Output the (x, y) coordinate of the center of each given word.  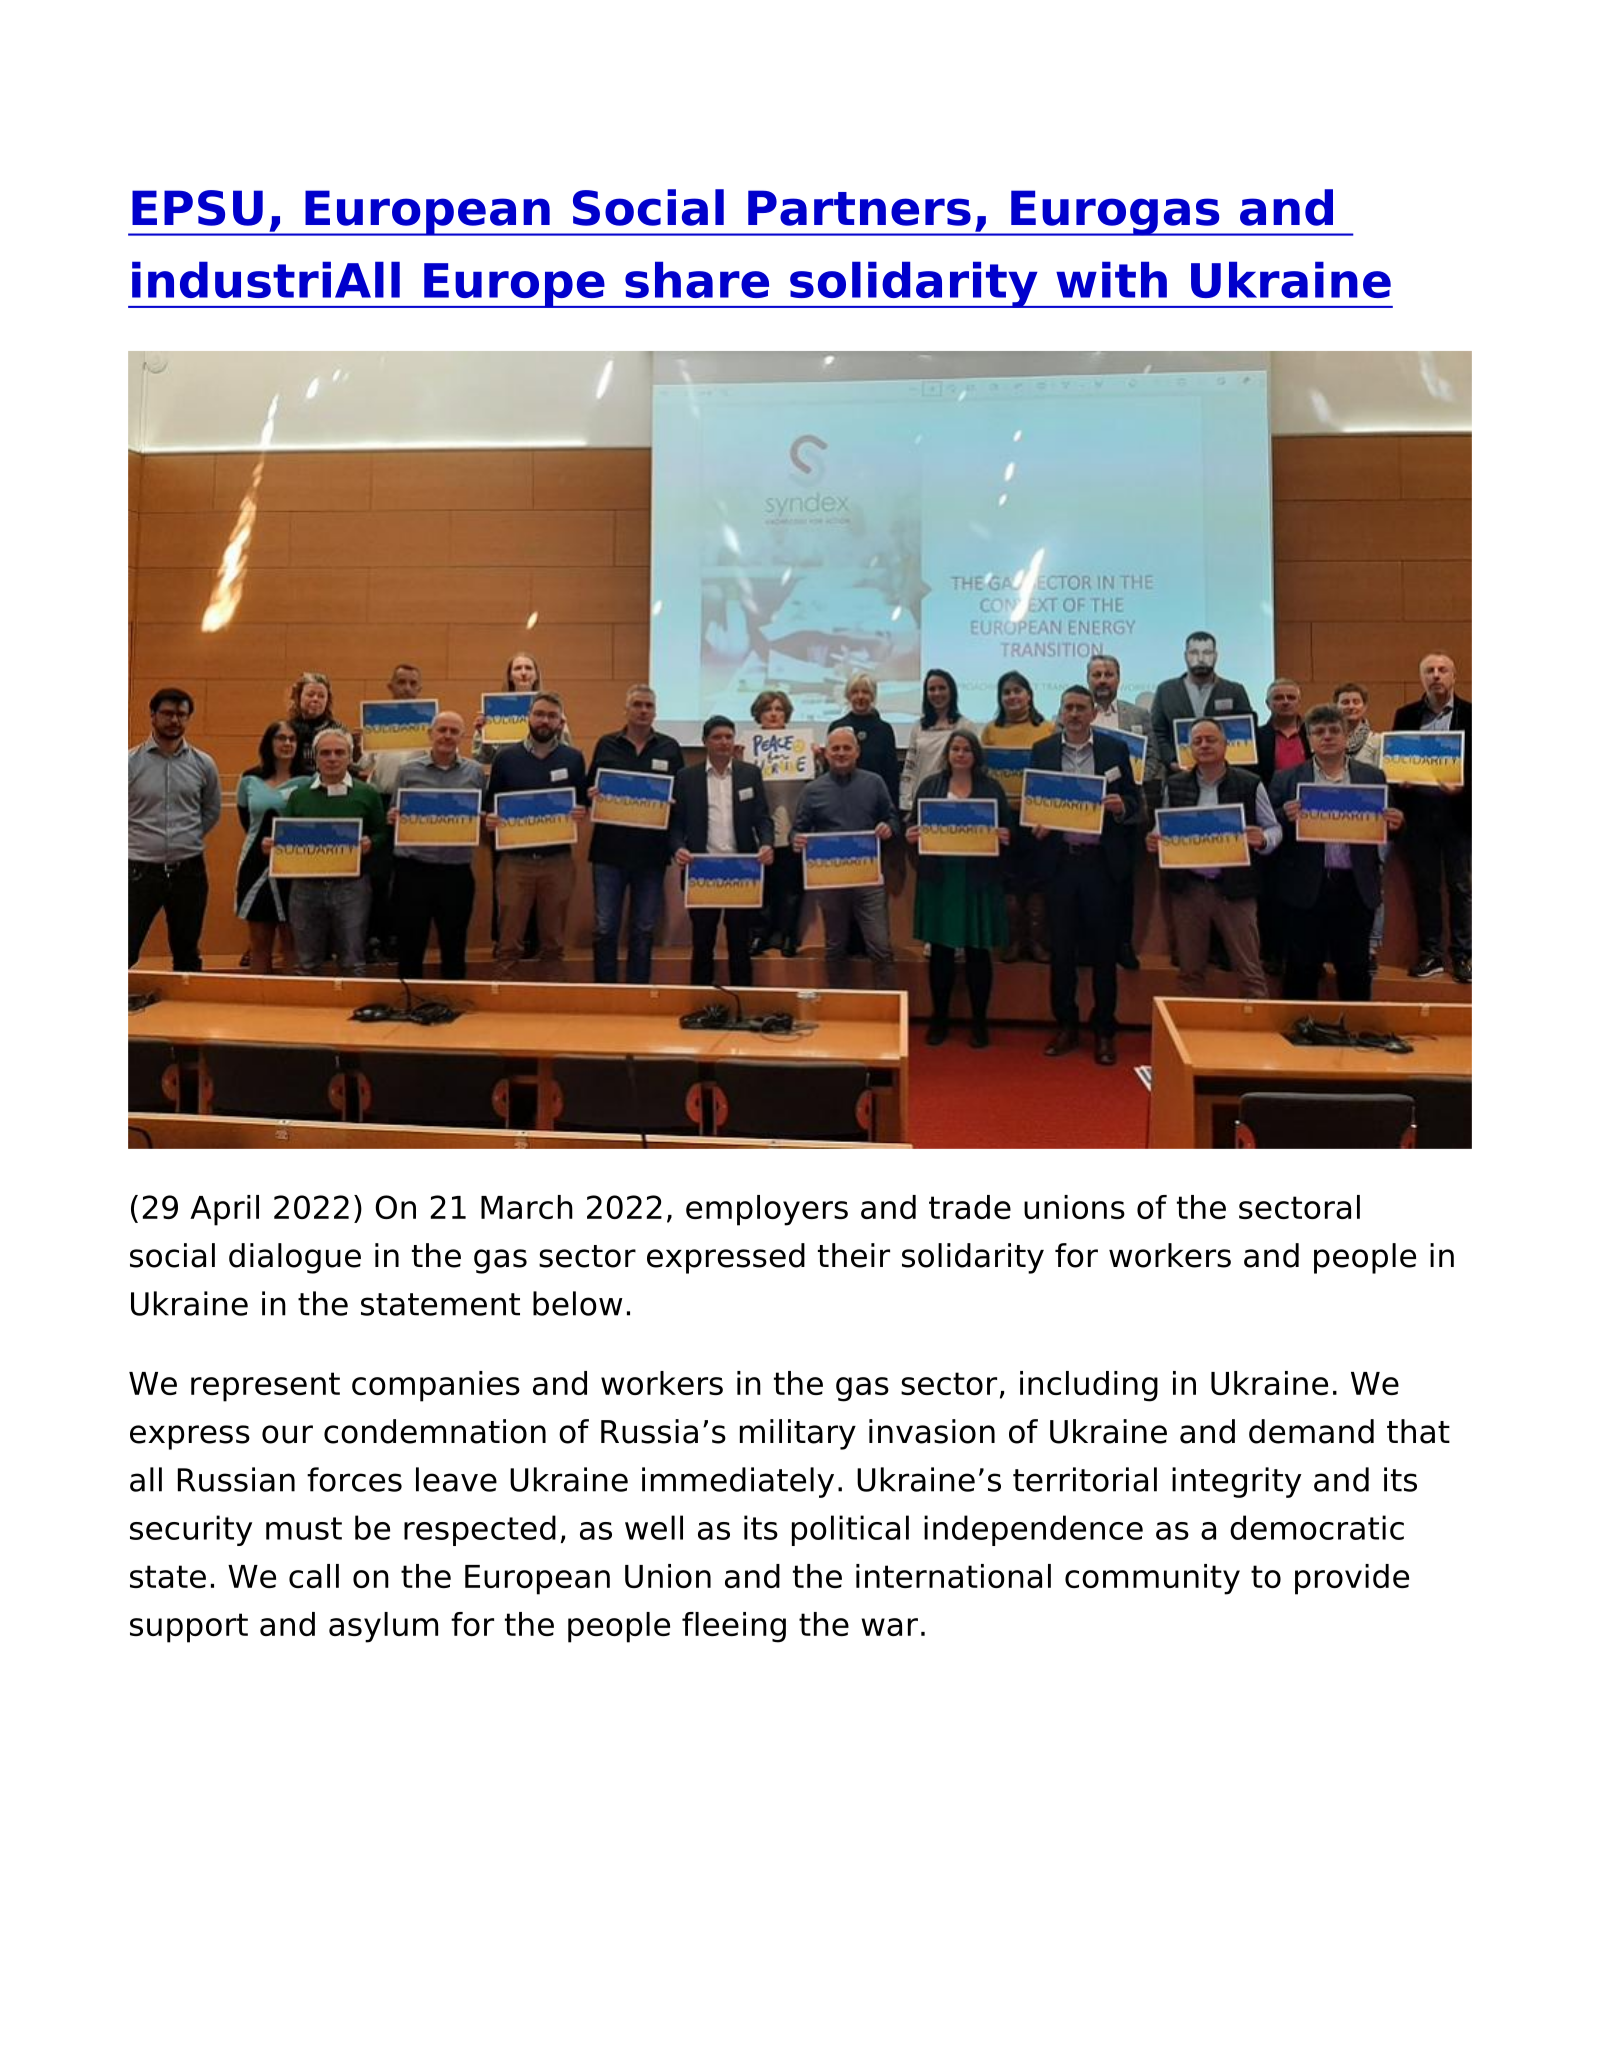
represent (265, 1387)
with (1111, 280)
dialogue (295, 1258)
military (798, 1434)
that (1418, 1431)
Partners (859, 208)
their (854, 1255)
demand (1311, 1431)
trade (970, 1207)
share (697, 280)
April (224, 1210)
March (527, 1207)
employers (767, 1210)
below (578, 1303)
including (1089, 1386)
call (314, 1576)
